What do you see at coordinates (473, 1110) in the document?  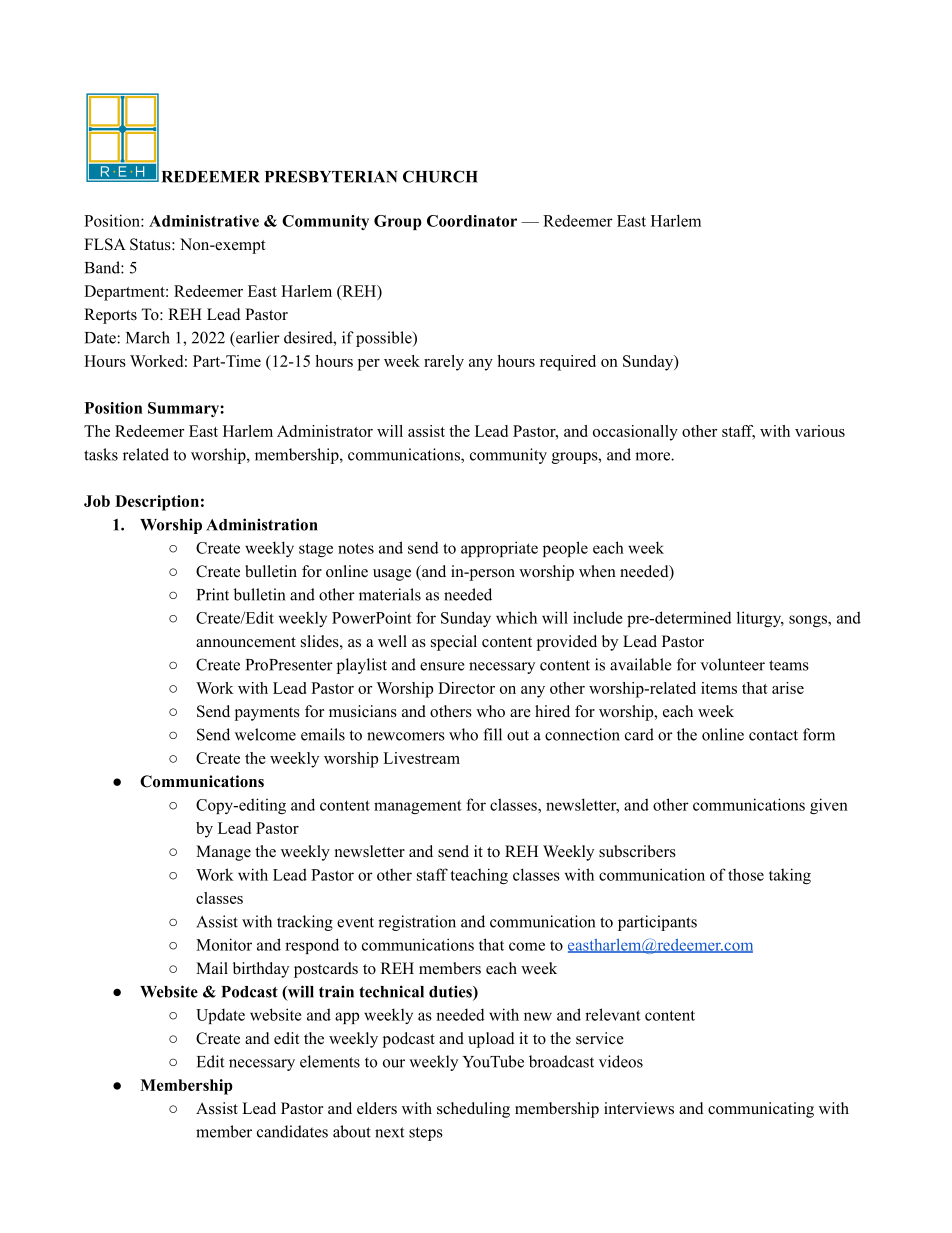 I see `scheduling` at bounding box center [473, 1110].
